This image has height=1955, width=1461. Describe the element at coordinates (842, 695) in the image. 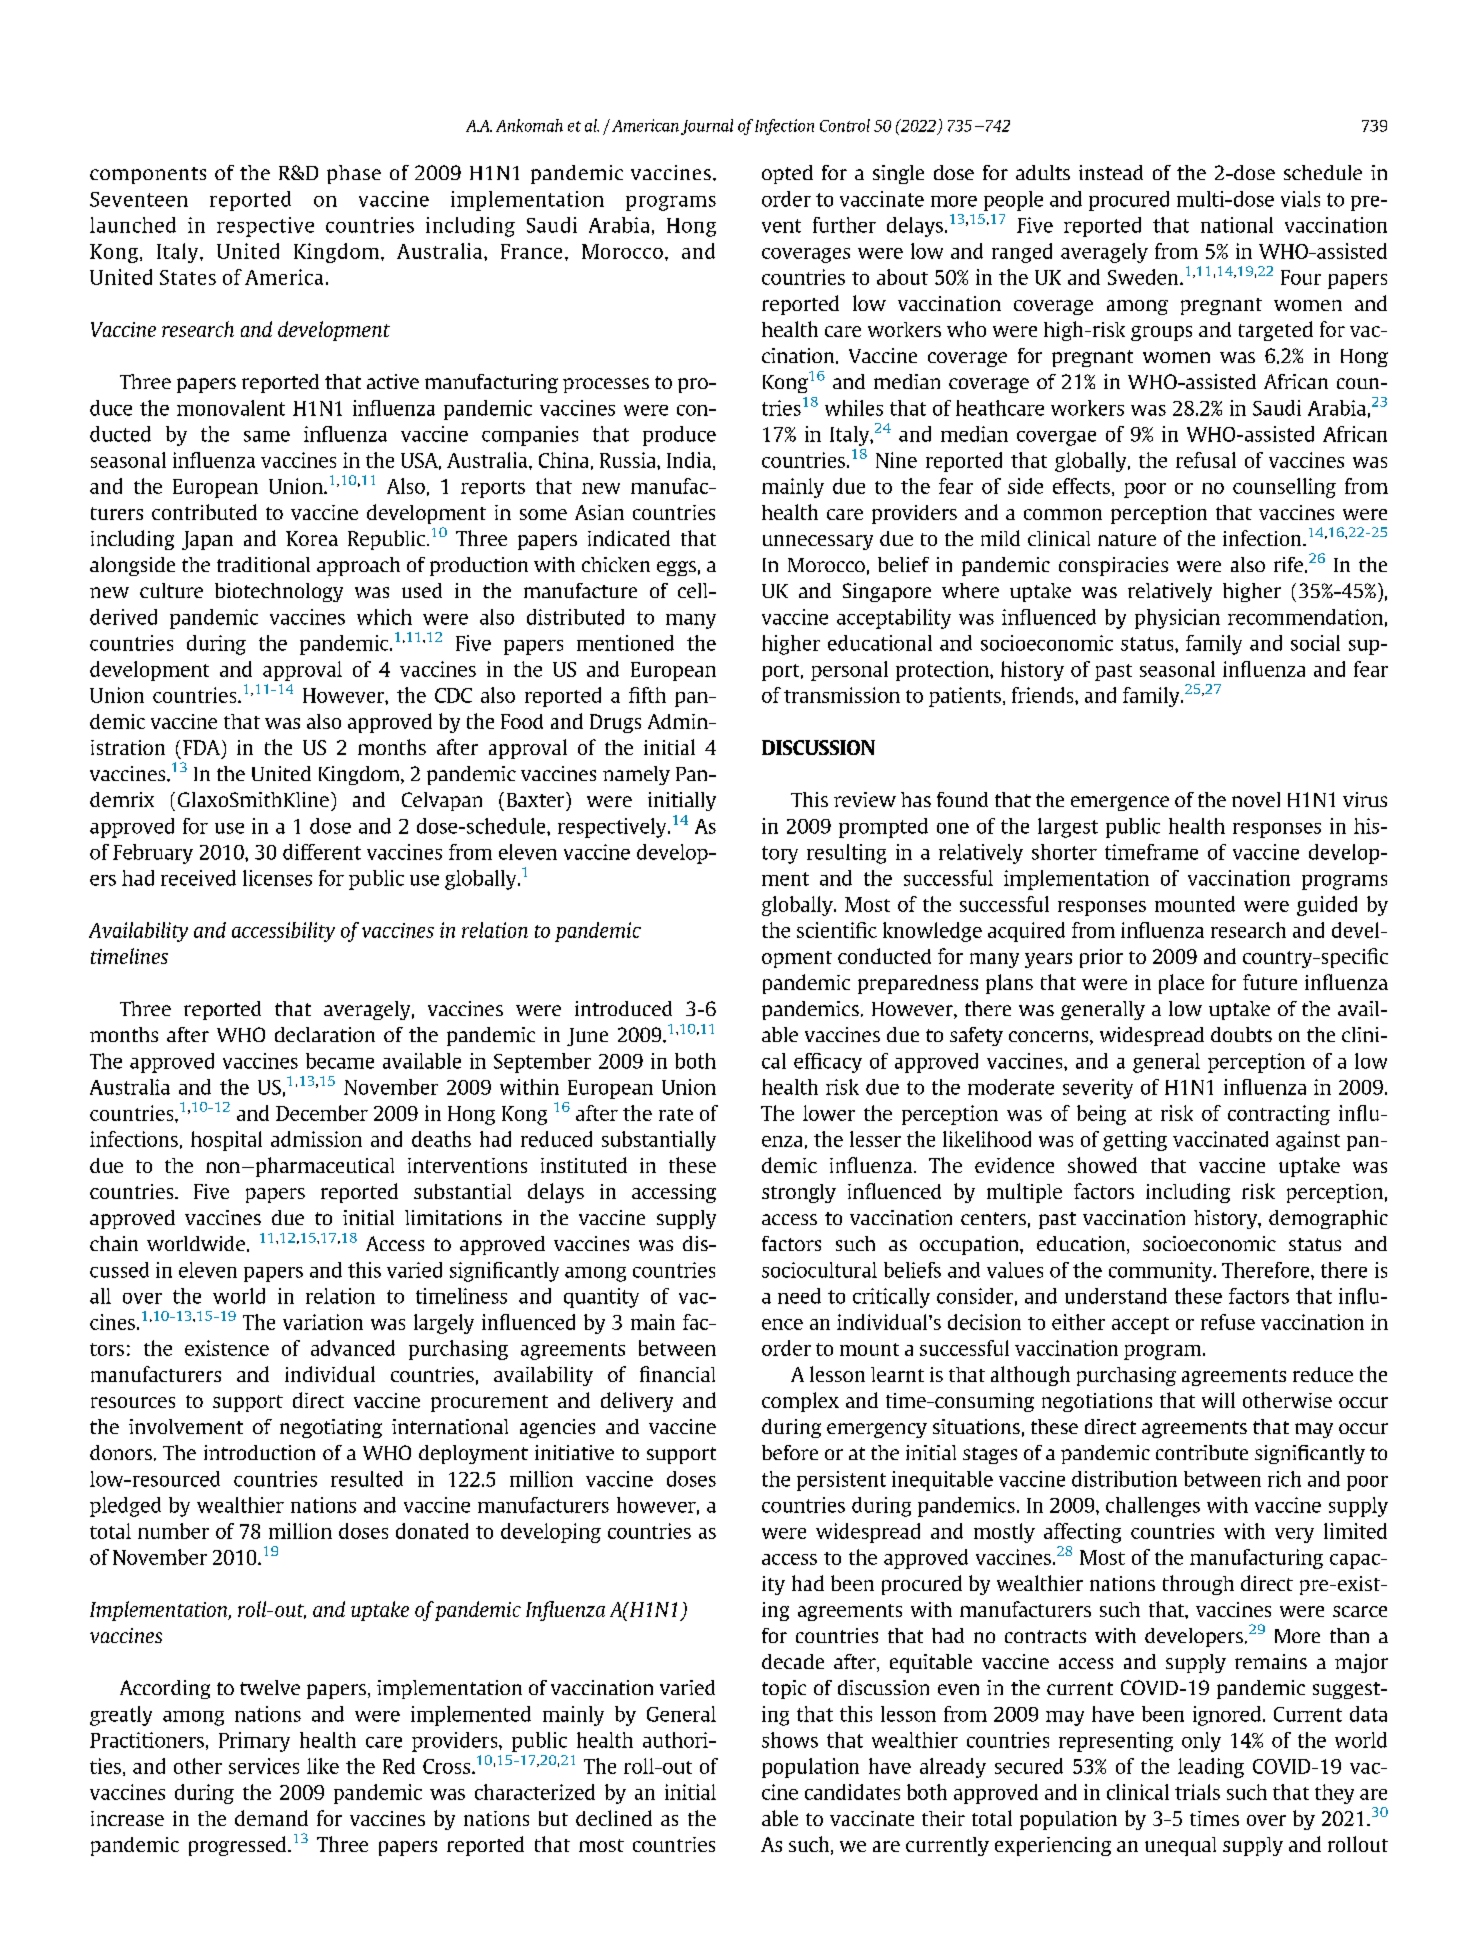

I see `transmission` at that location.
